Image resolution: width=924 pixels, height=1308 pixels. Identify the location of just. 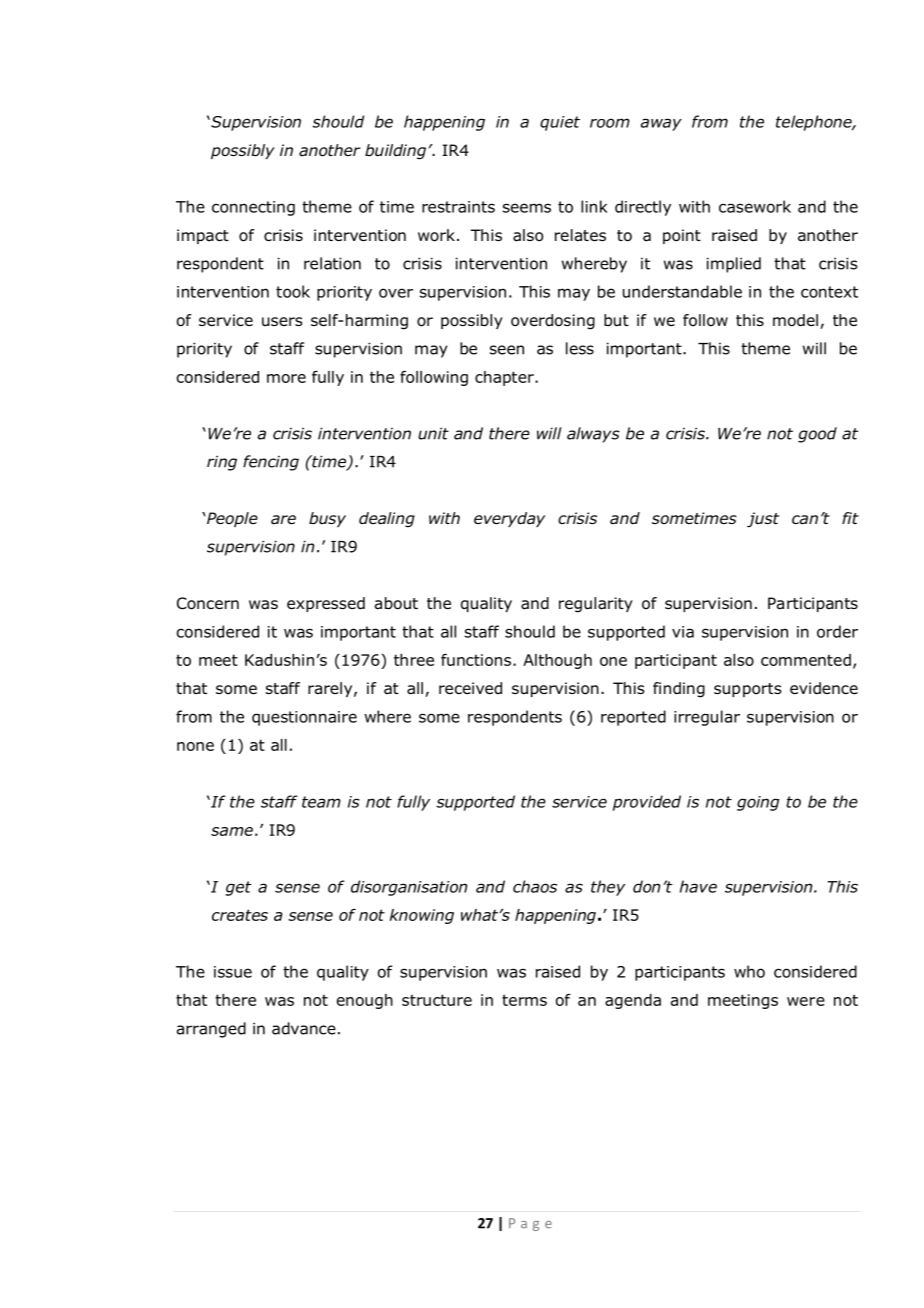
(763, 520).
